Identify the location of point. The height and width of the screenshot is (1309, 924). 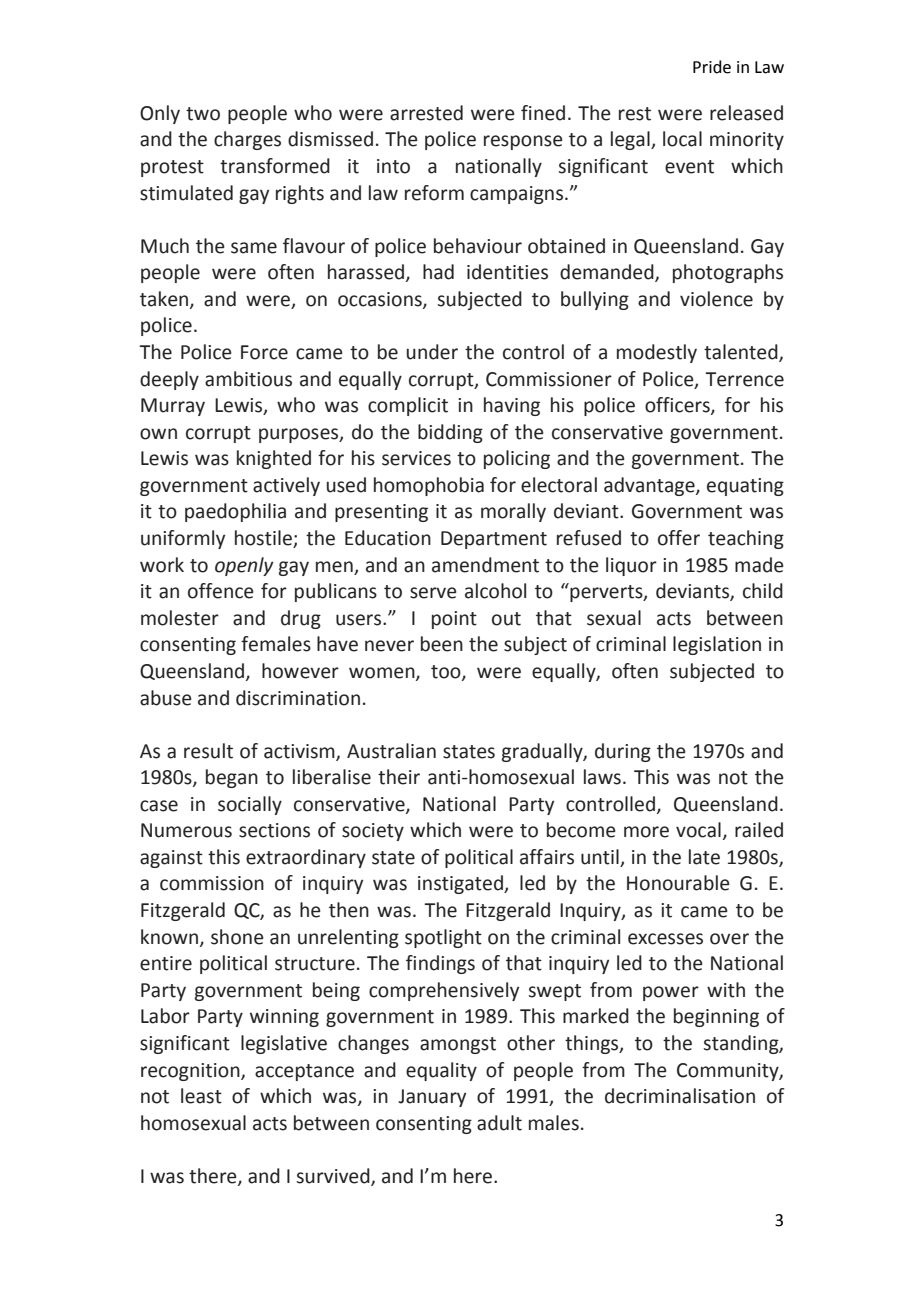
(454, 620).
